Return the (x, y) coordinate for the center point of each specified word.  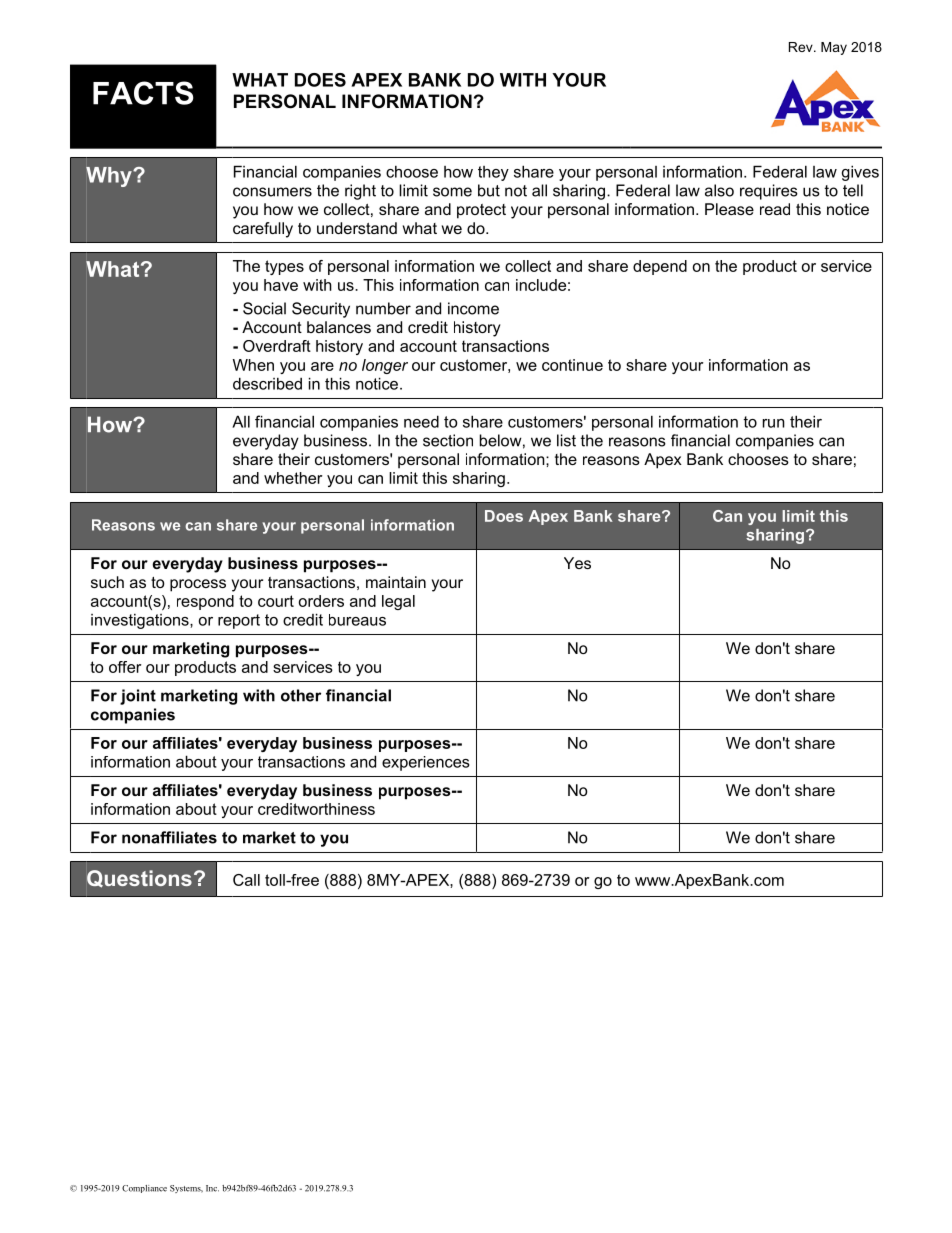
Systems (186, 1189)
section (448, 440)
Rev (802, 47)
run (774, 423)
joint (138, 697)
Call (246, 880)
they (493, 173)
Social (264, 308)
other (301, 695)
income (473, 308)
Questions (139, 879)
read (775, 209)
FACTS (143, 93)
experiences (426, 763)
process (198, 585)
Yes (577, 563)
